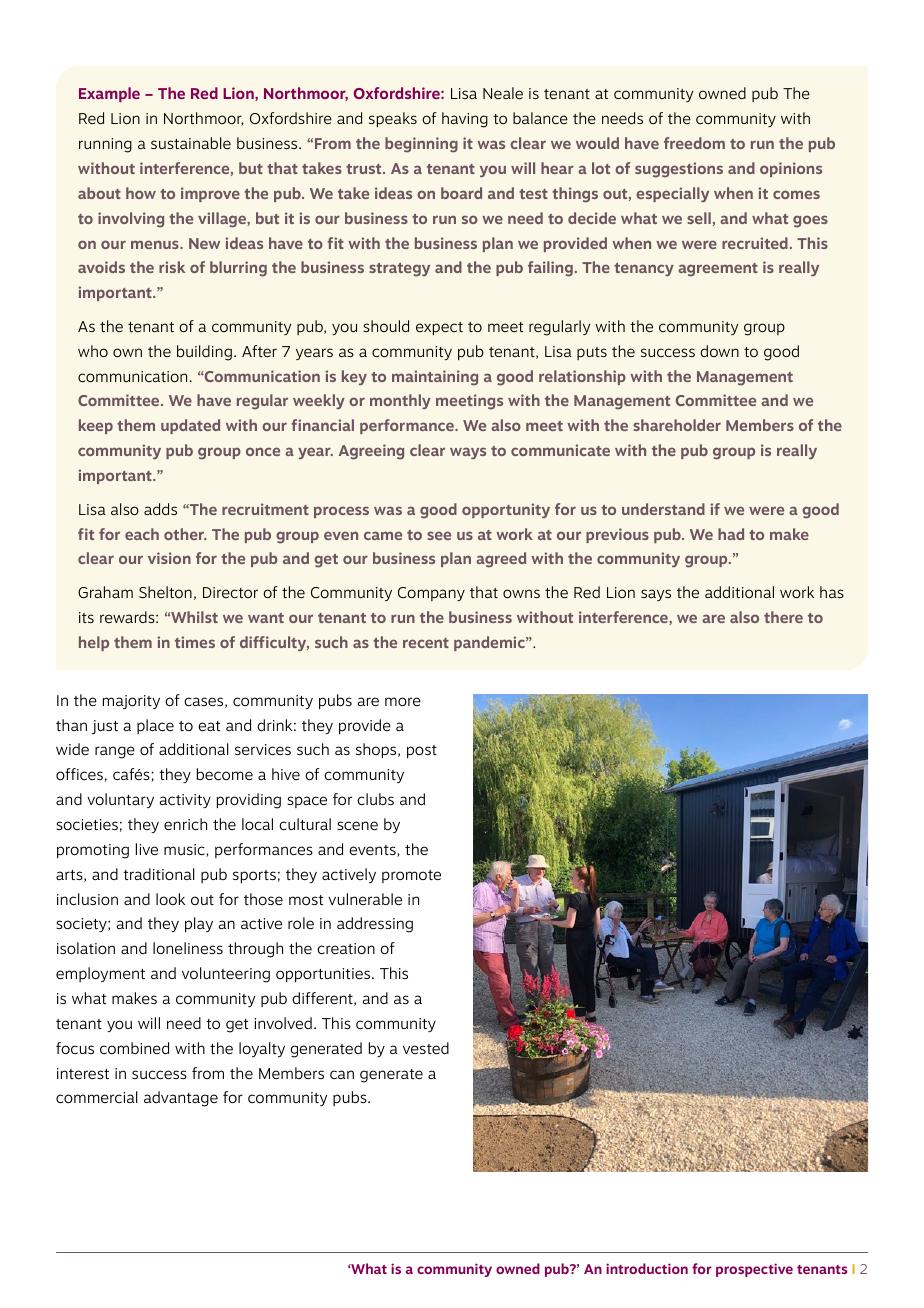  I want to click on advantage, so click(181, 1099).
